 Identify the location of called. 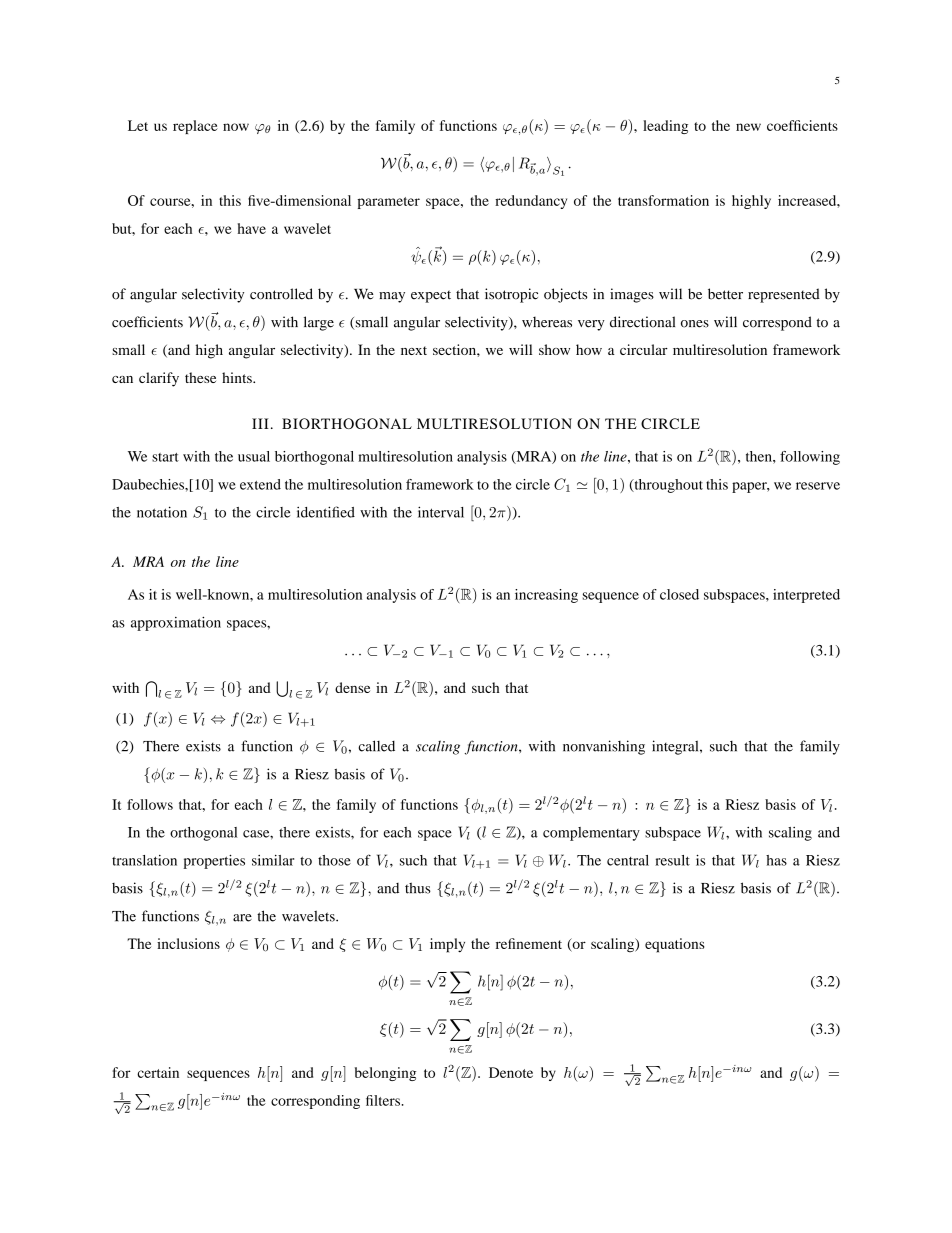
(376, 746).
